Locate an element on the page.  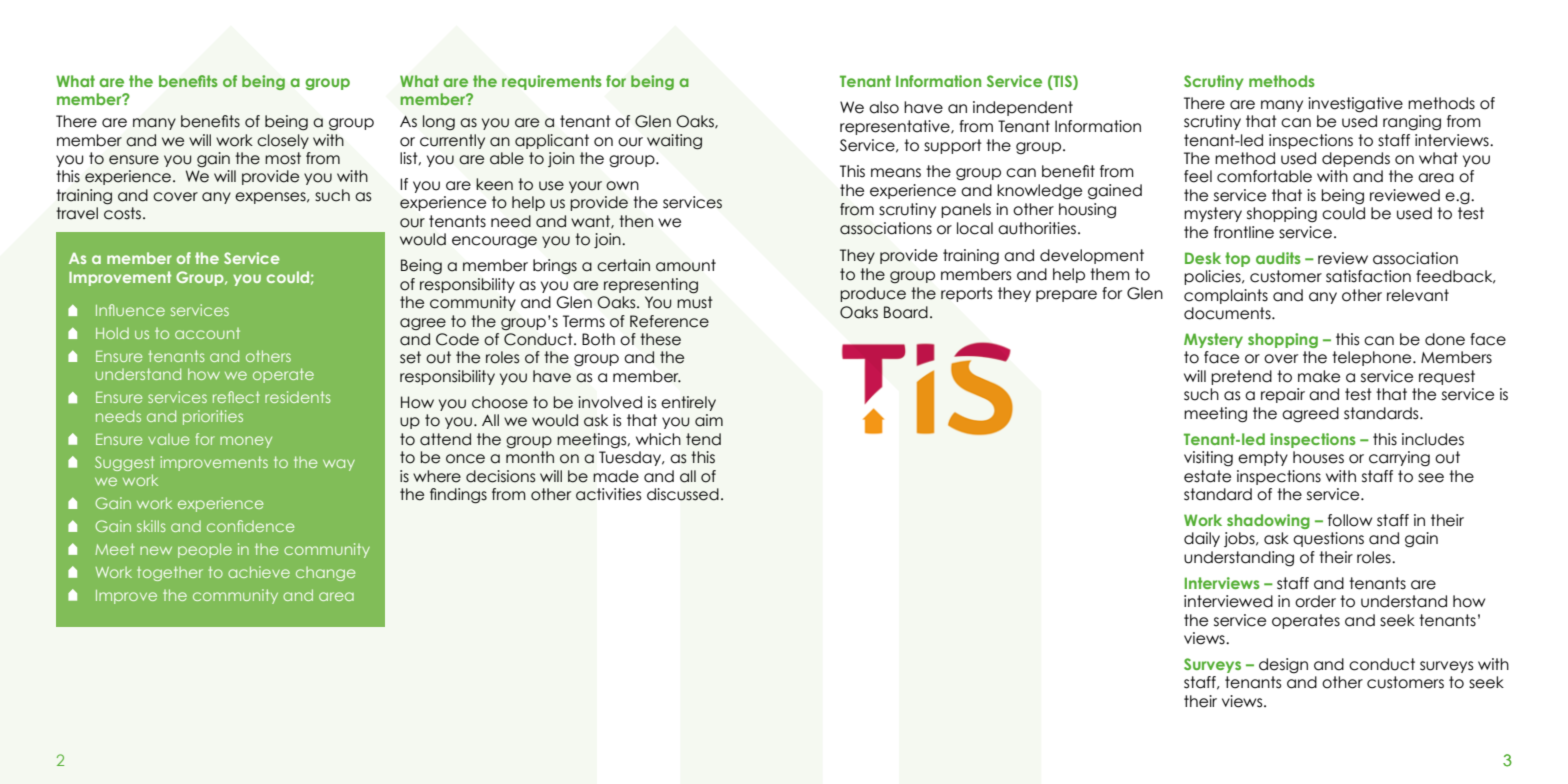
then is located at coordinates (636, 221).
